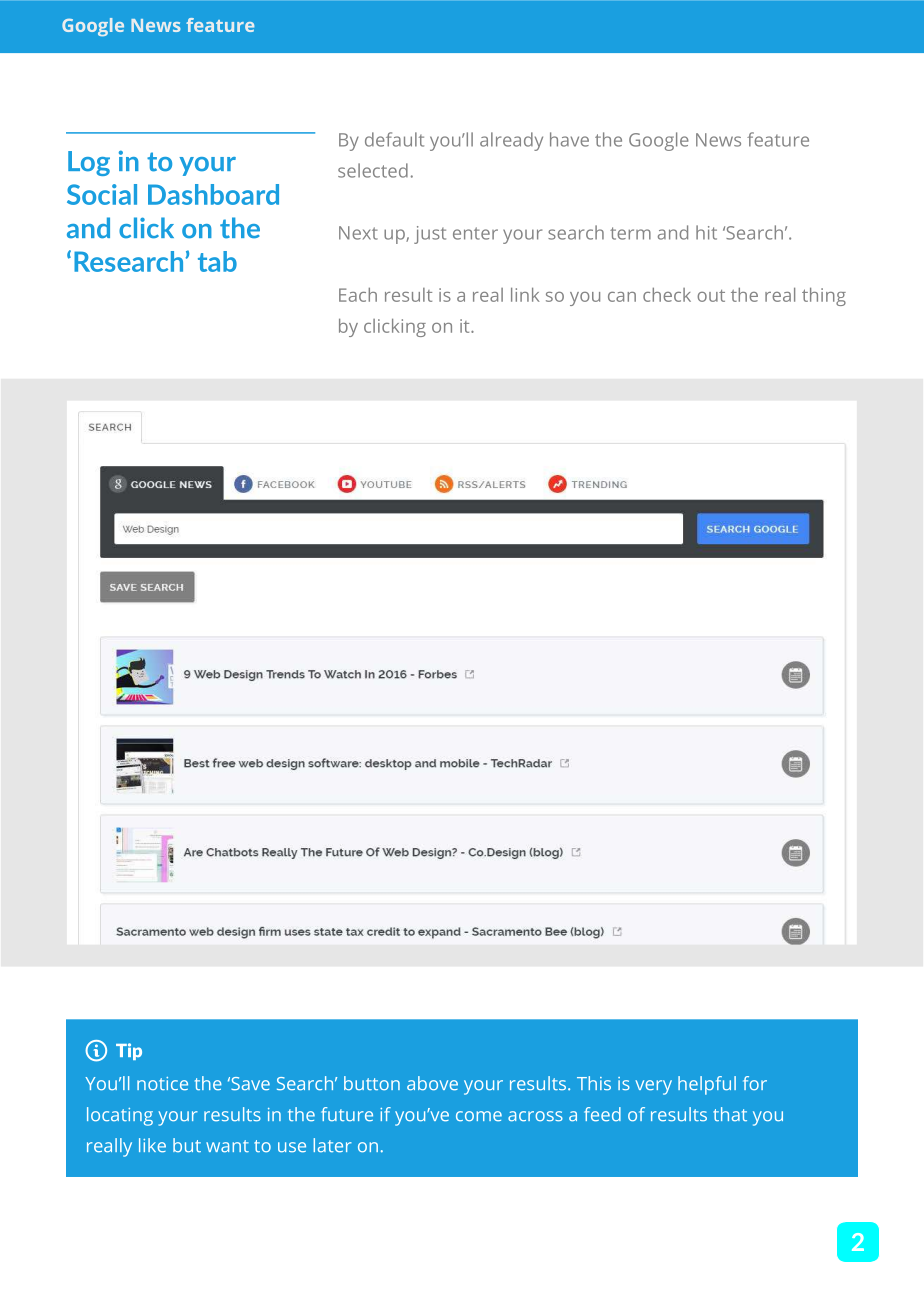 Image resolution: width=924 pixels, height=1308 pixels. Describe the element at coordinates (711, 296) in the screenshot. I see `out` at that location.
